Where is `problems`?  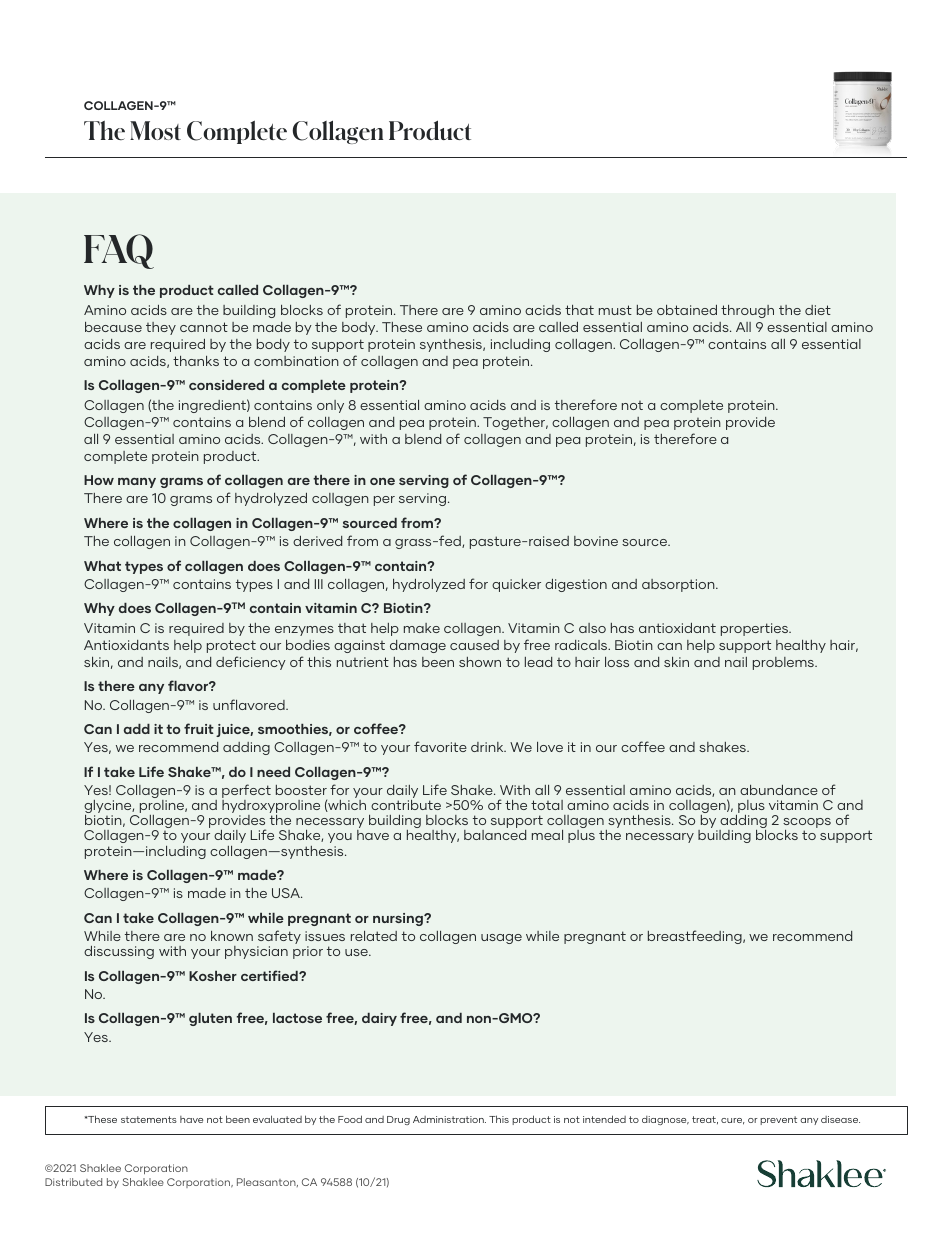
problems is located at coordinates (784, 663).
